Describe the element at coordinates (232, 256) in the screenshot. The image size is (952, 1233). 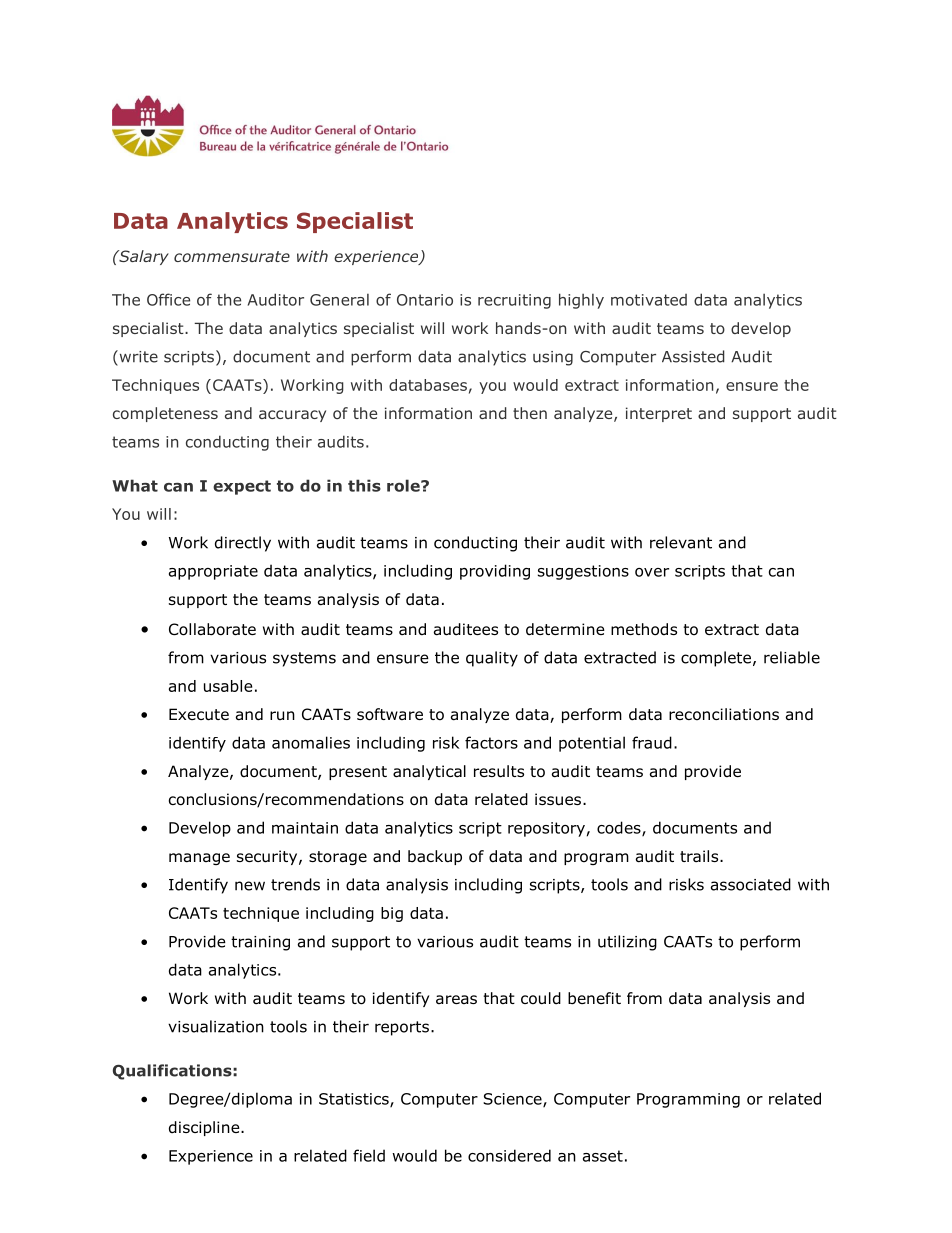
I see `commensurate` at that location.
